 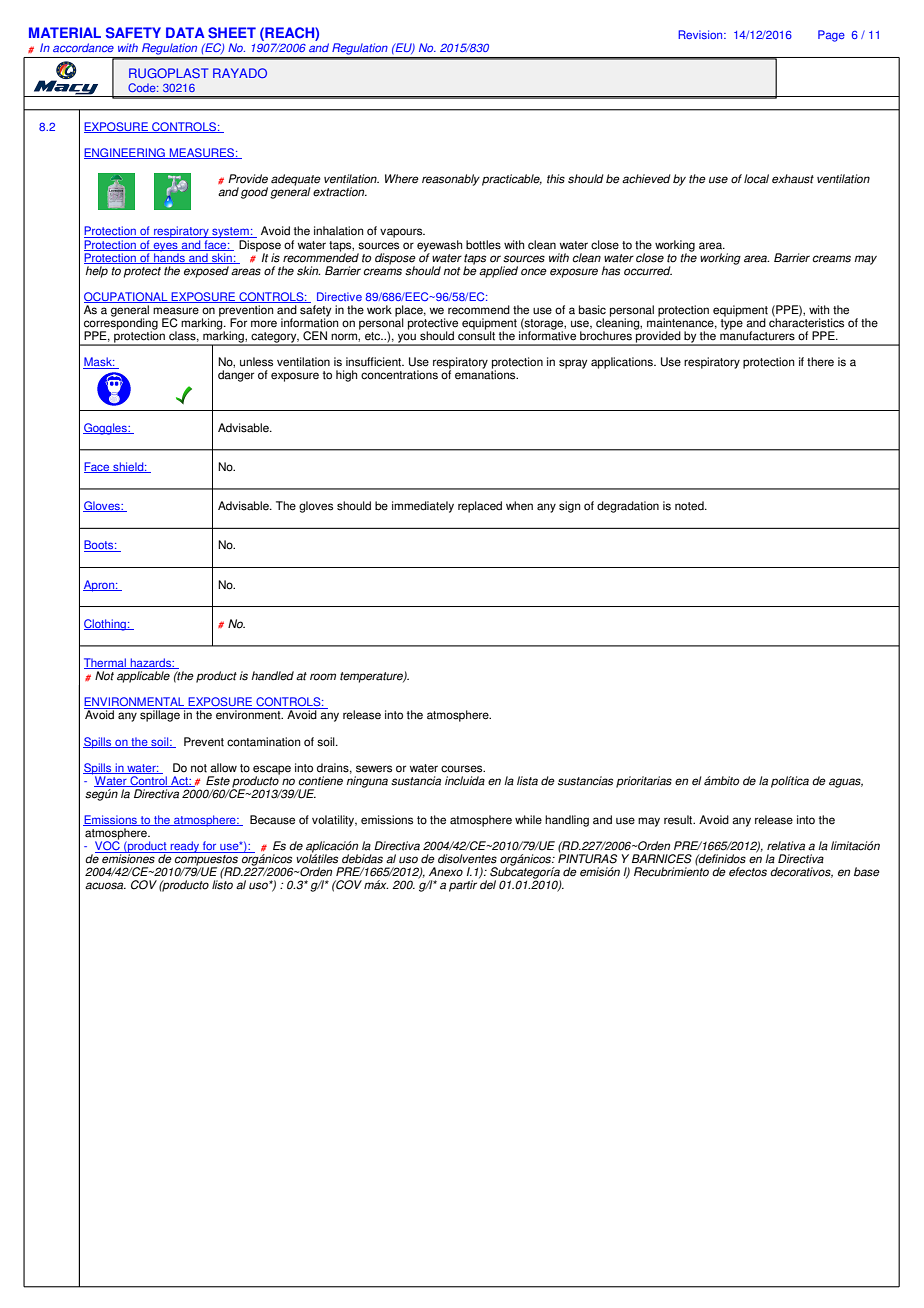 I want to click on ready, so click(x=185, y=847).
